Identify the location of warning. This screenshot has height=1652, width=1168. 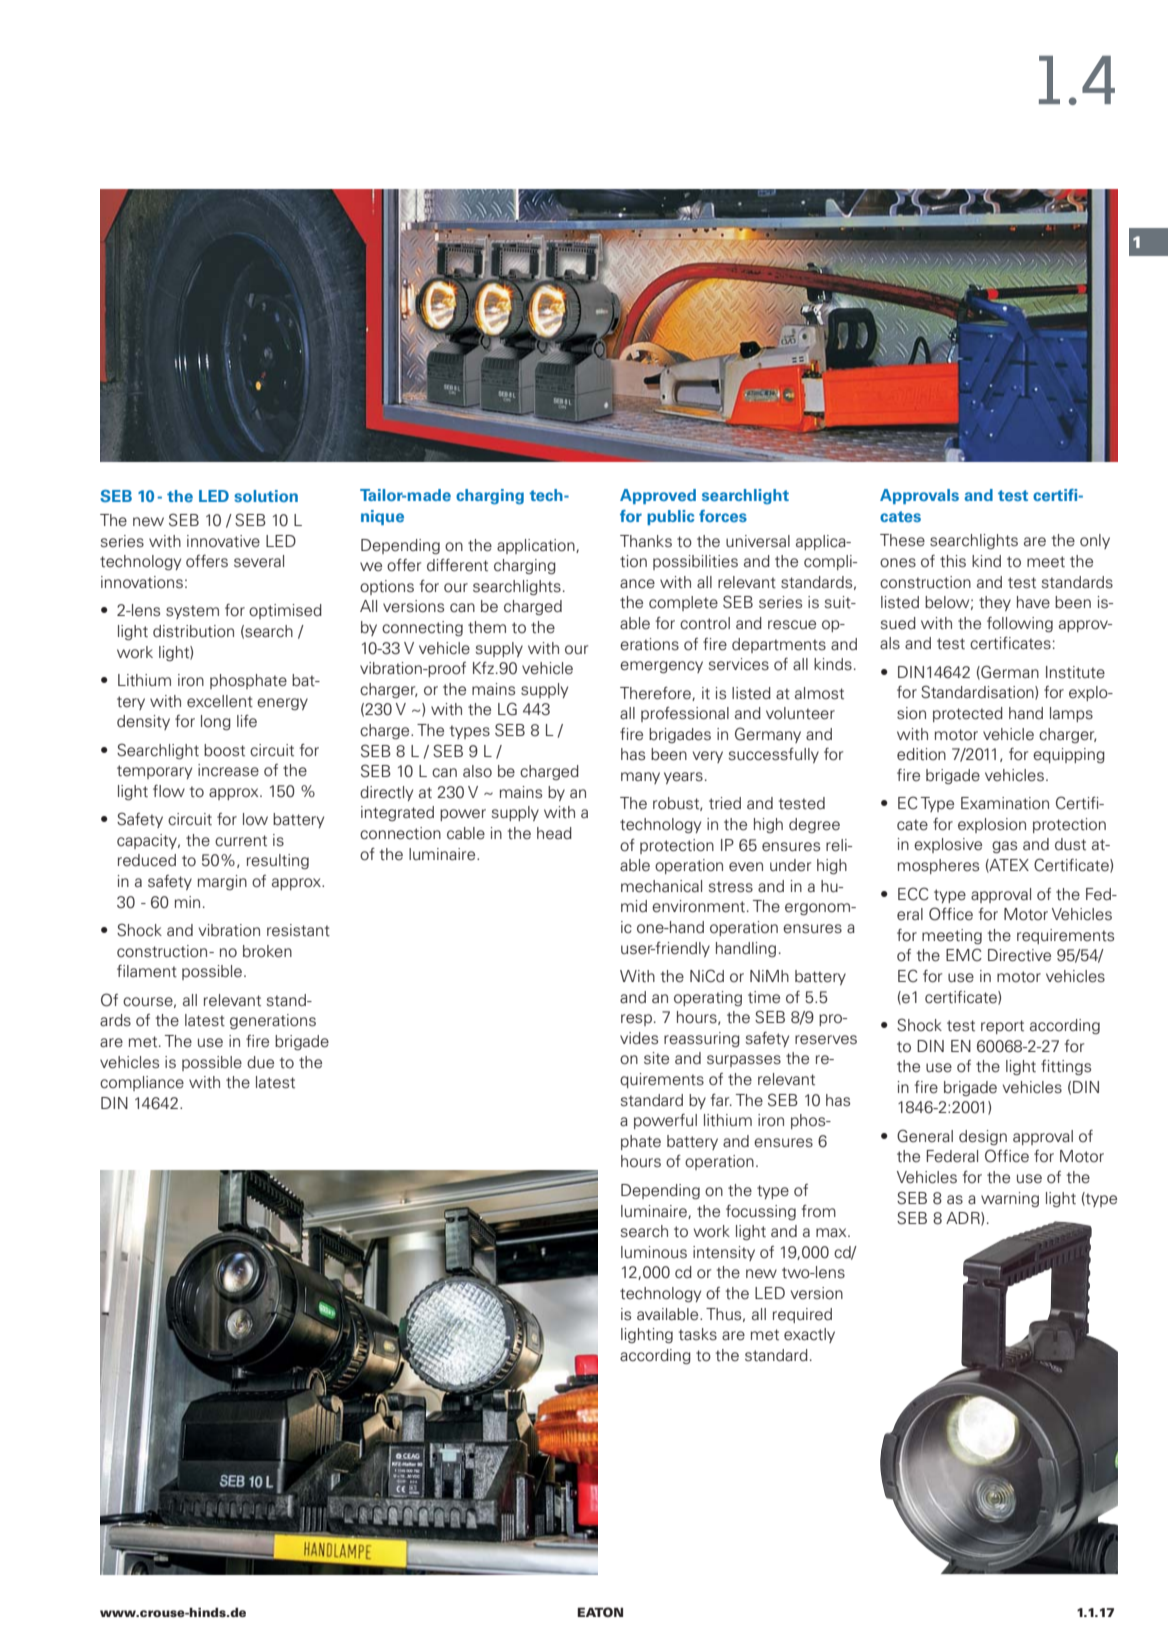
(1010, 1199).
